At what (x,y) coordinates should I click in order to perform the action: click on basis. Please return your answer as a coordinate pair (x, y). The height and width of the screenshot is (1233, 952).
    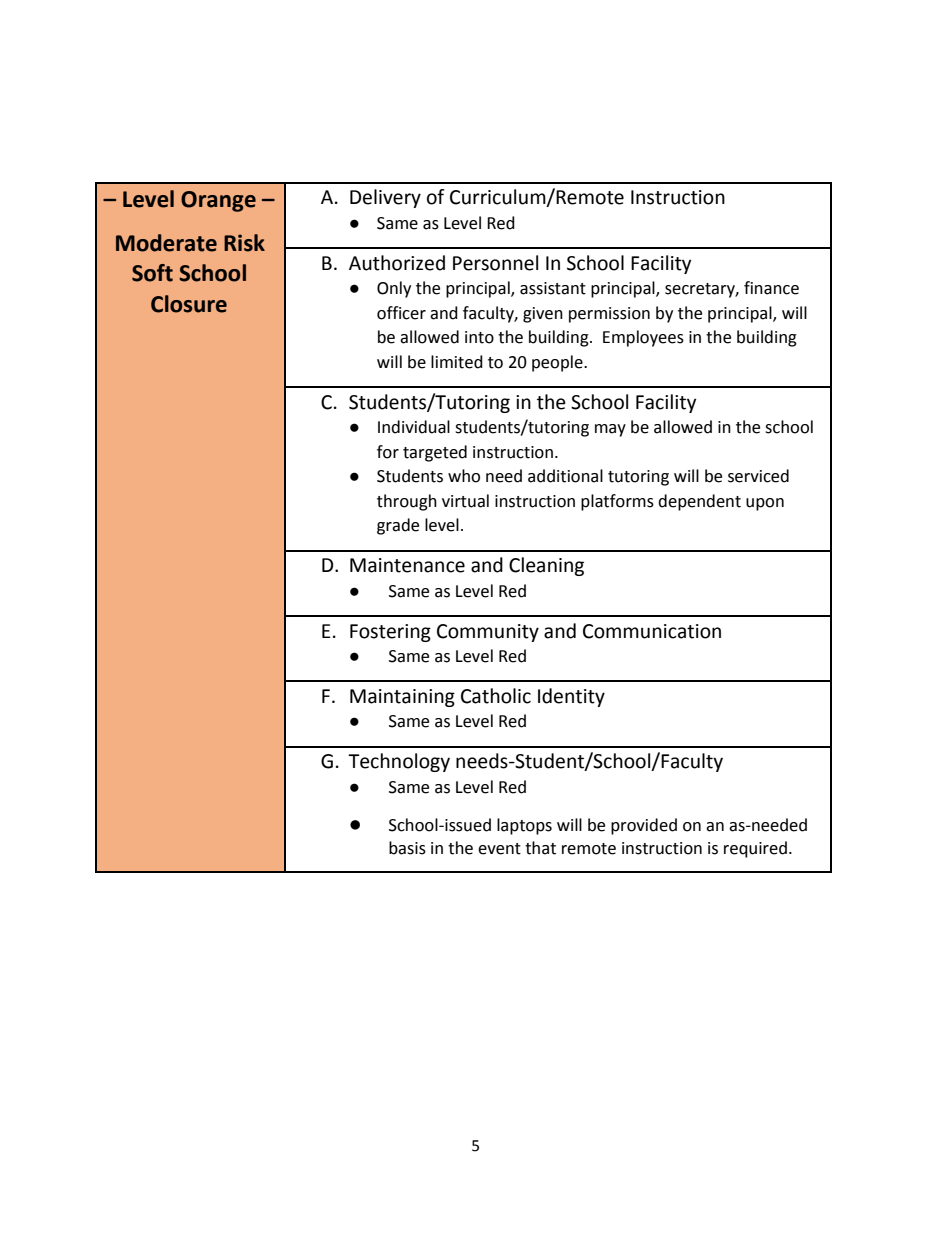
    Looking at the image, I should click on (407, 848).
